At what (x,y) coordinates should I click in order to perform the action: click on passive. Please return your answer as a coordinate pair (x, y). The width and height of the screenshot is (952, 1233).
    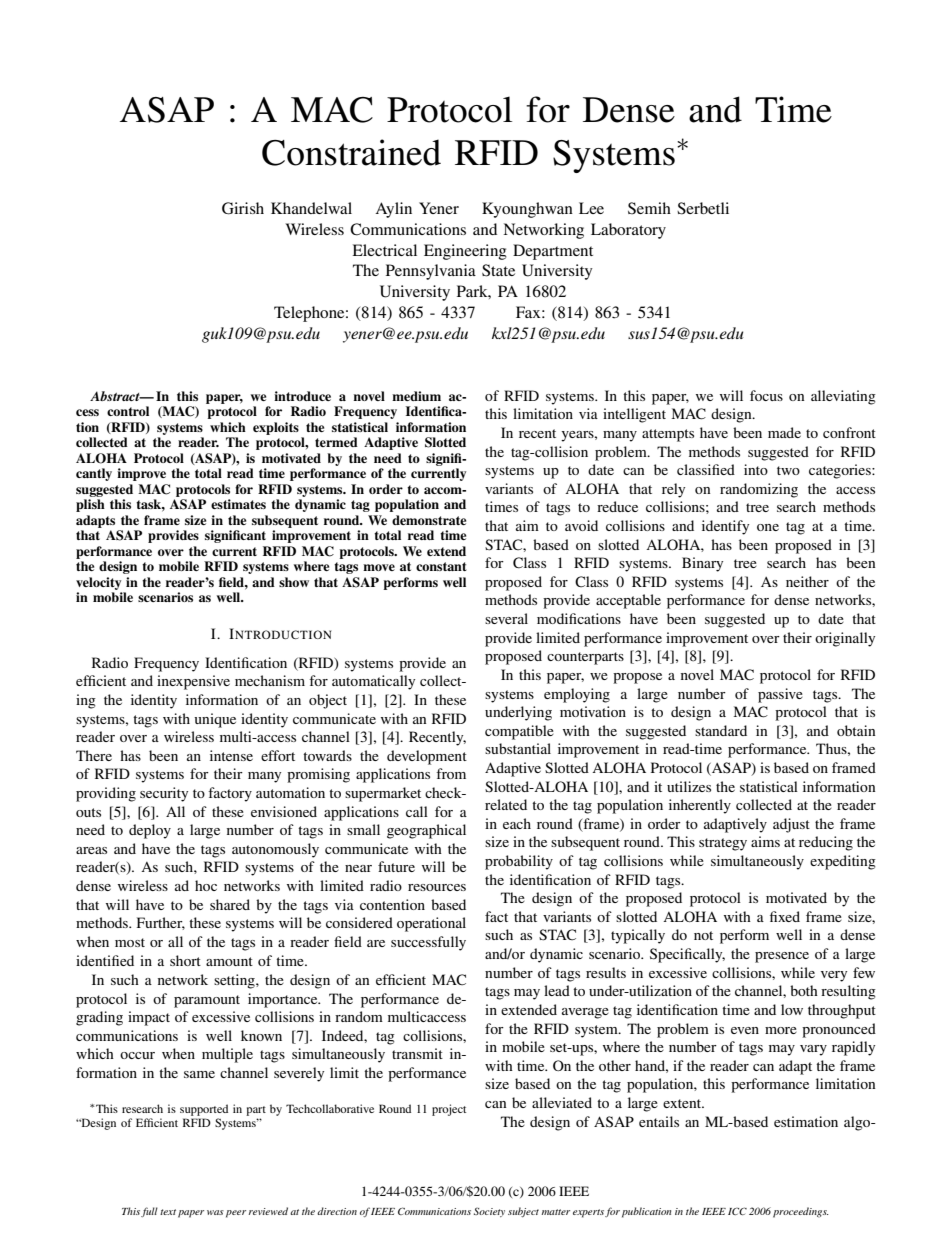
    Looking at the image, I should click on (780, 695).
